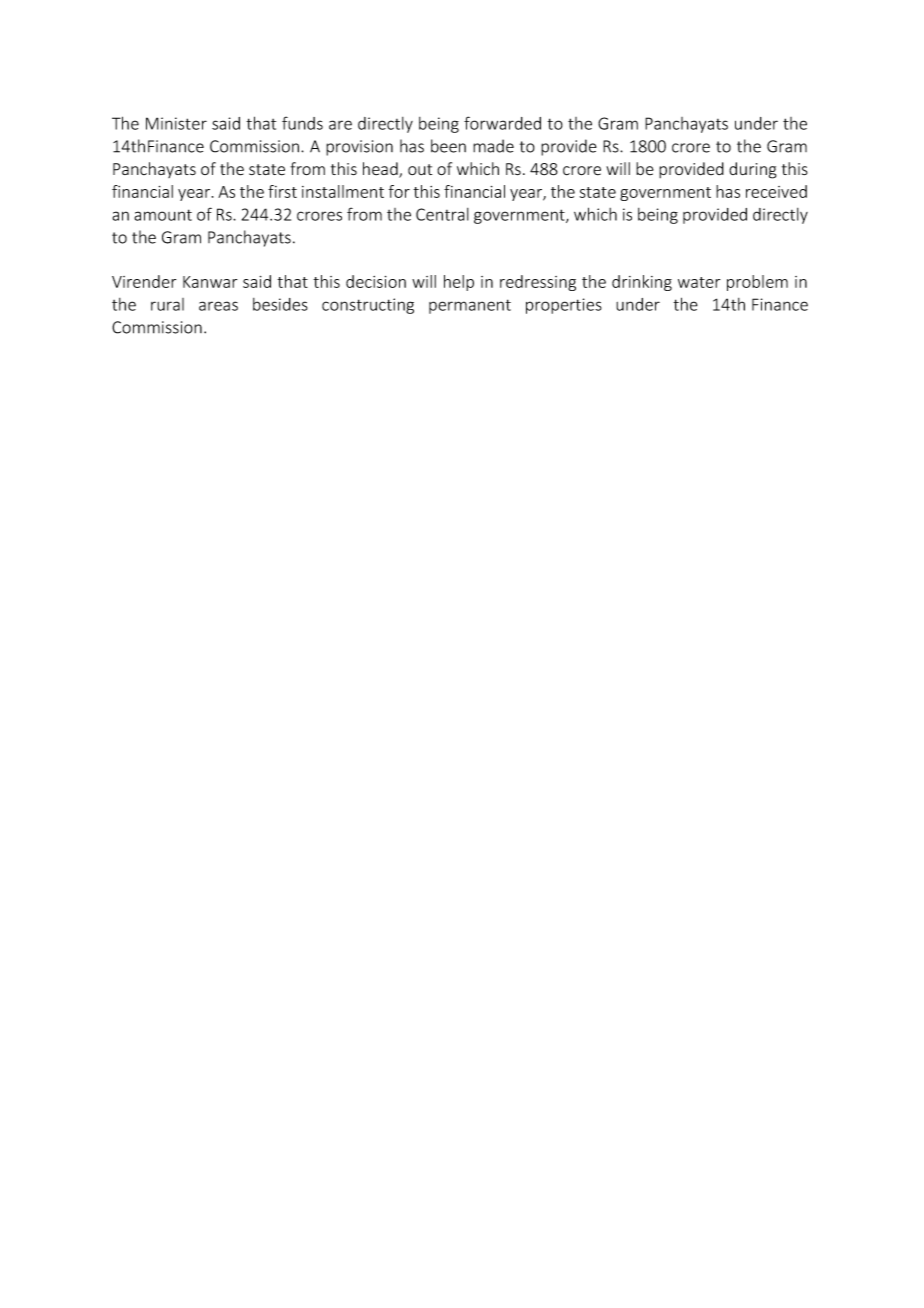  Describe the element at coordinates (176, 123) in the document. I see `Minister` at that location.
